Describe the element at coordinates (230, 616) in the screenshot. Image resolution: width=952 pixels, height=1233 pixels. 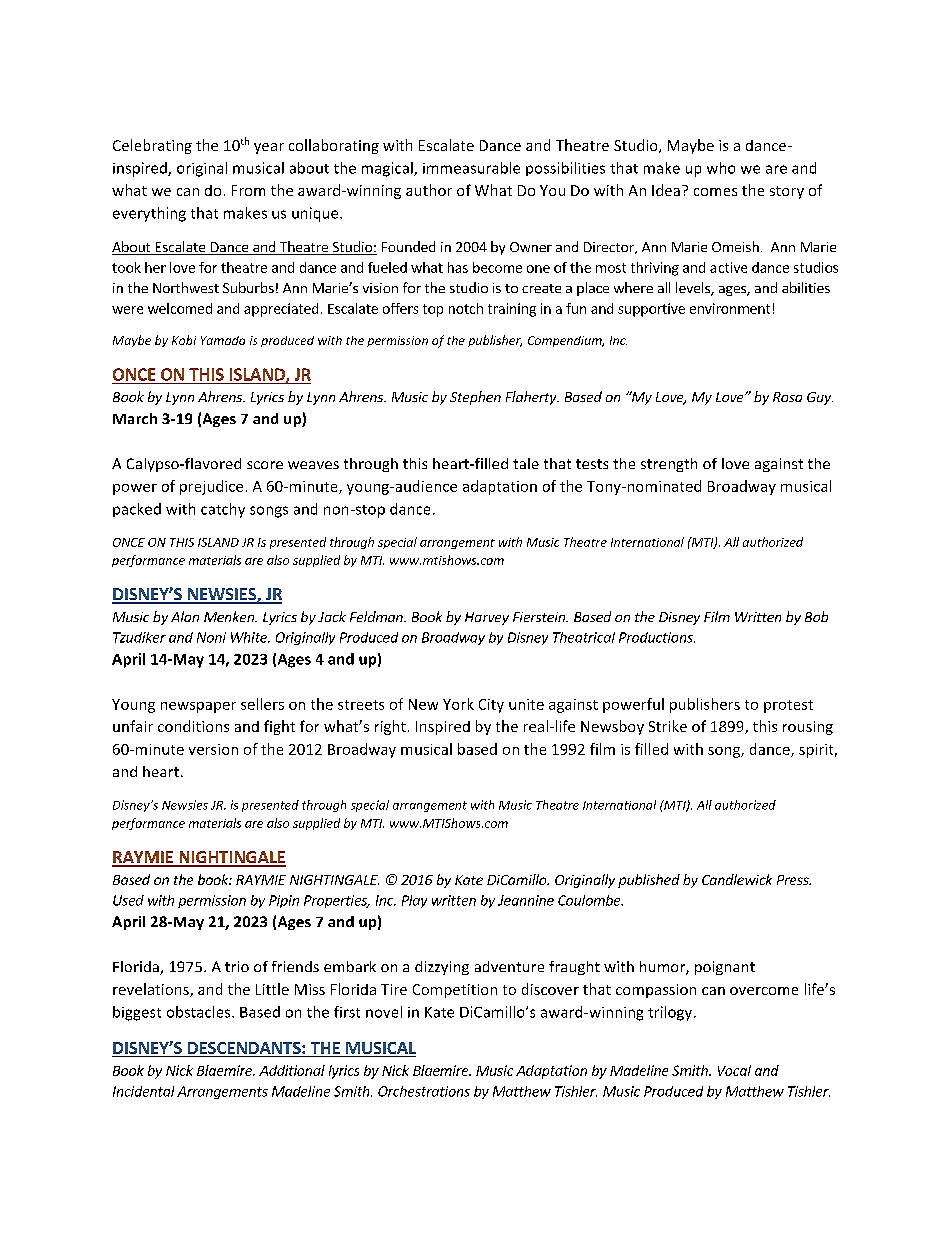
I see `Menken` at that location.
